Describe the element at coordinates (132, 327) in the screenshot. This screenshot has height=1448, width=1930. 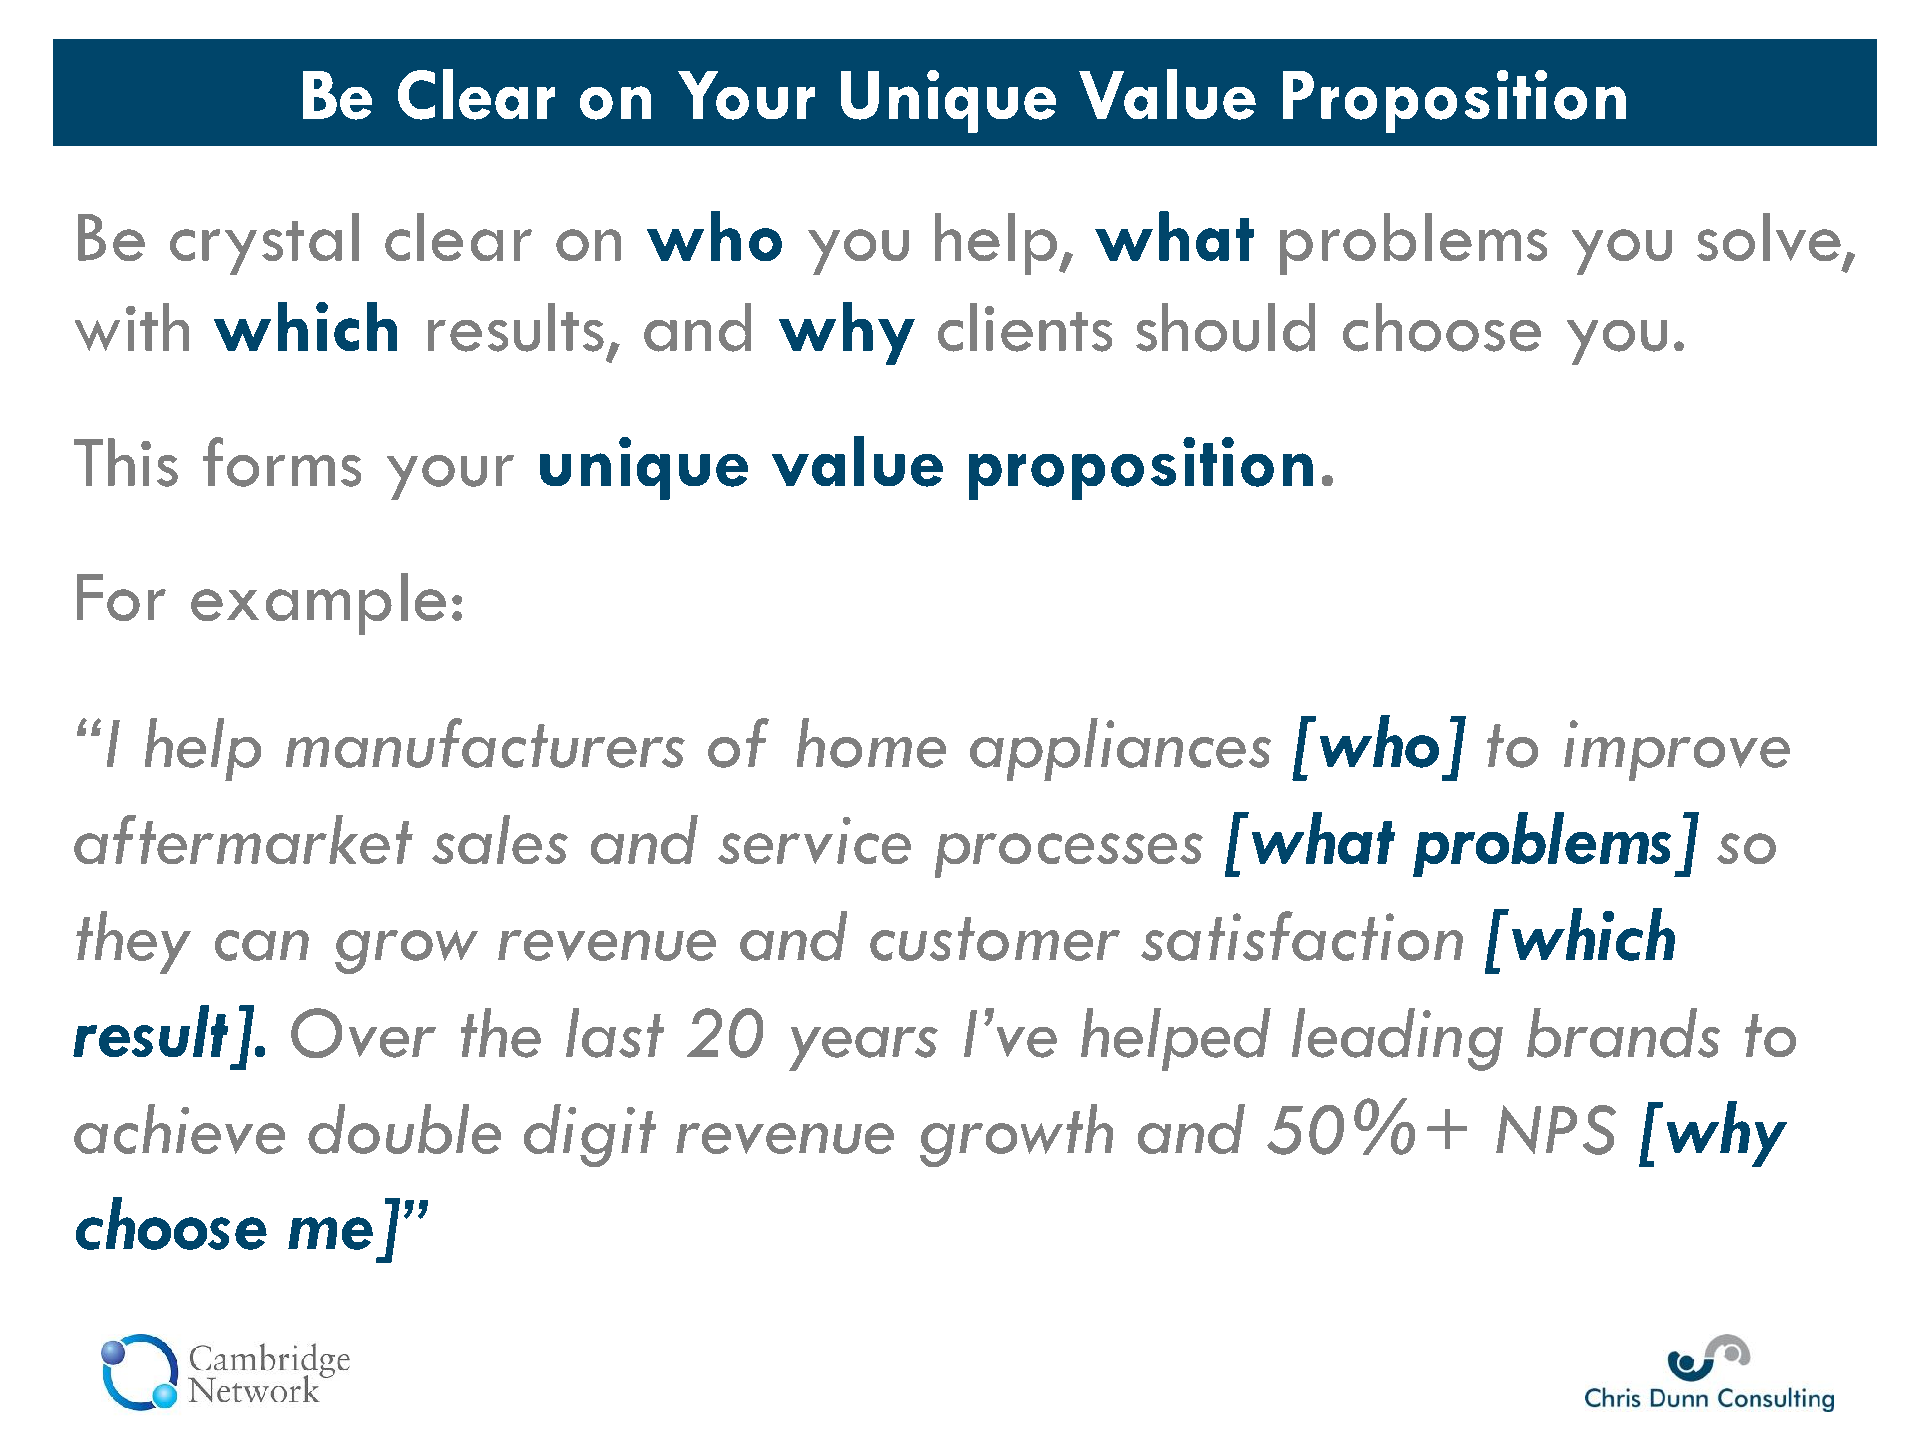
I see `with` at that location.
